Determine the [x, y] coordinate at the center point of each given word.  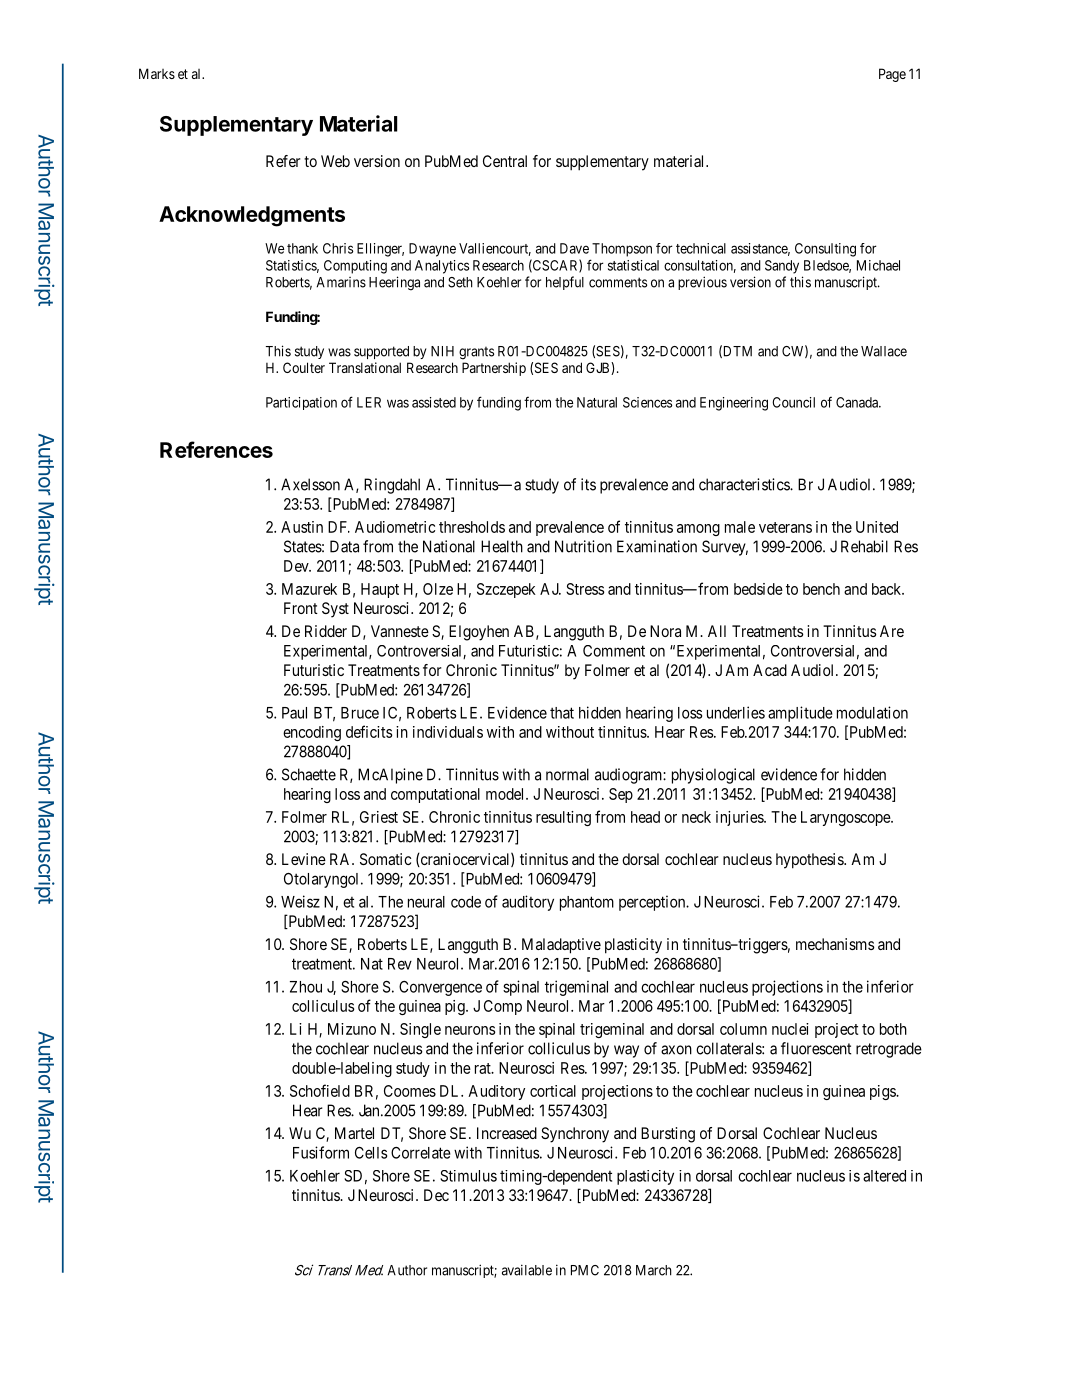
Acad [770, 670]
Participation [301, 403]
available [527, 1270]
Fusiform [321, 1152]
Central [505, 161]
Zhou [306, 987]
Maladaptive [561, 946]
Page [892, 75]
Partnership [494, 369]
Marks [157, 73]
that [562, 713]
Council [793, 402]
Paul [294, 713]
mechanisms [835, 944]
